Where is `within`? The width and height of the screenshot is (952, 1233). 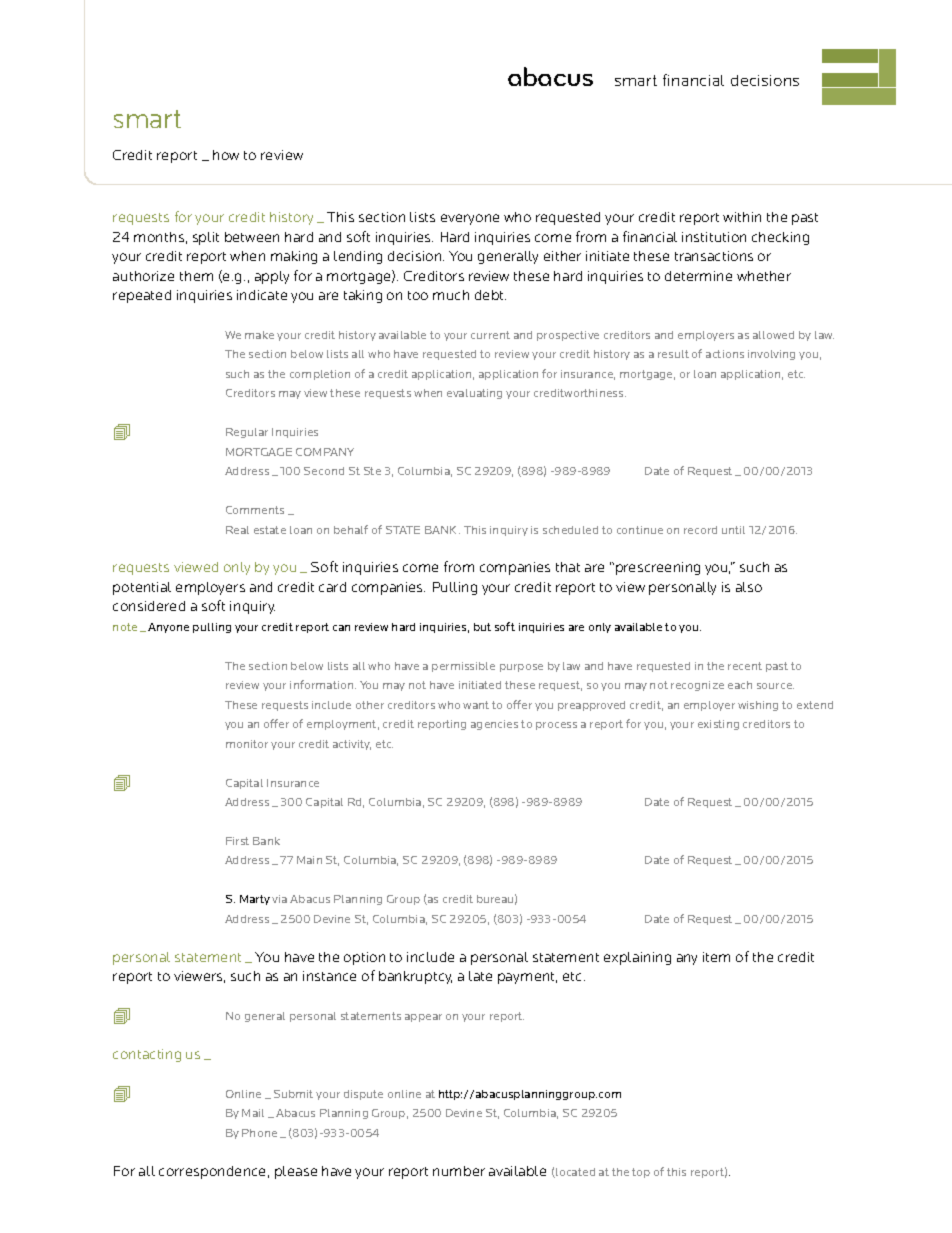
within is located at coordinates (742, 217).
